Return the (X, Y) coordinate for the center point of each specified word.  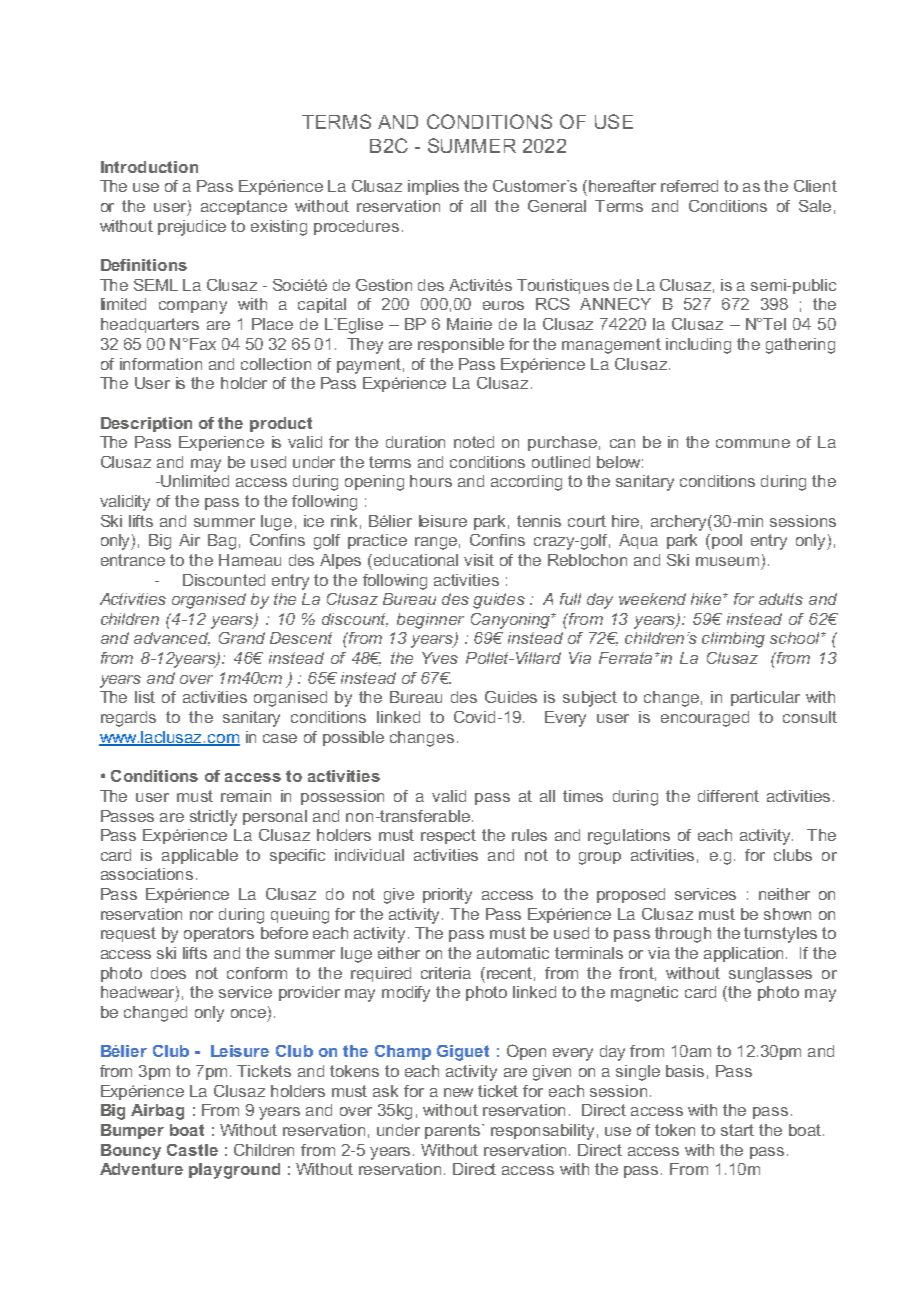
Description (146, 424)
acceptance (244, 207)
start (737, 1130)
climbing (733, 640)
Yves (440, 658)
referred (689, 186)
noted (474, 442)
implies (433, 187)
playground (234, 1171)
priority (447, 896)
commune (753, 443)
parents (454, 1131)
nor (201, 915)
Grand (242, 638)
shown (787, 914)
